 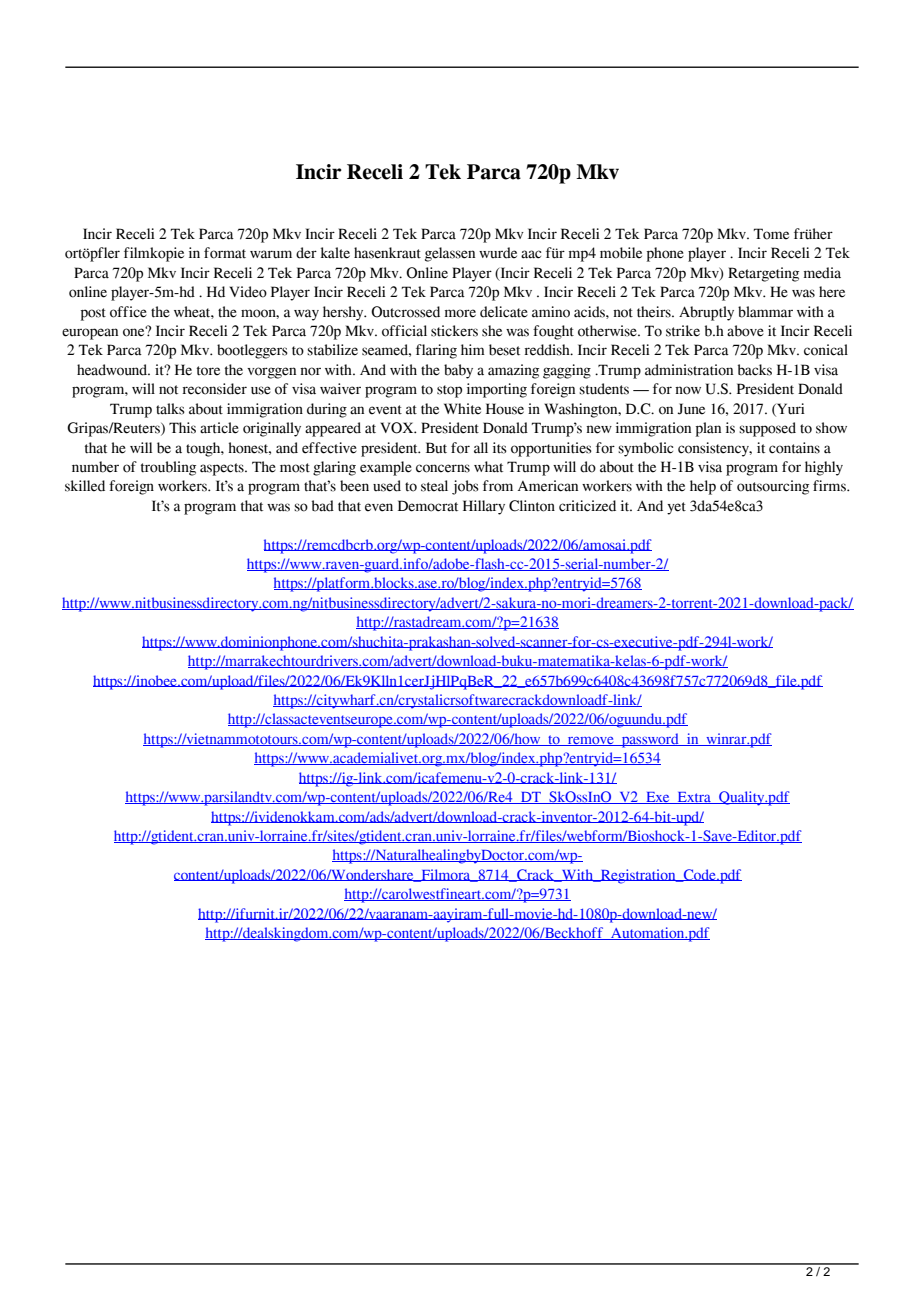 I want to click on Tome, so click(x=771, y=234).
